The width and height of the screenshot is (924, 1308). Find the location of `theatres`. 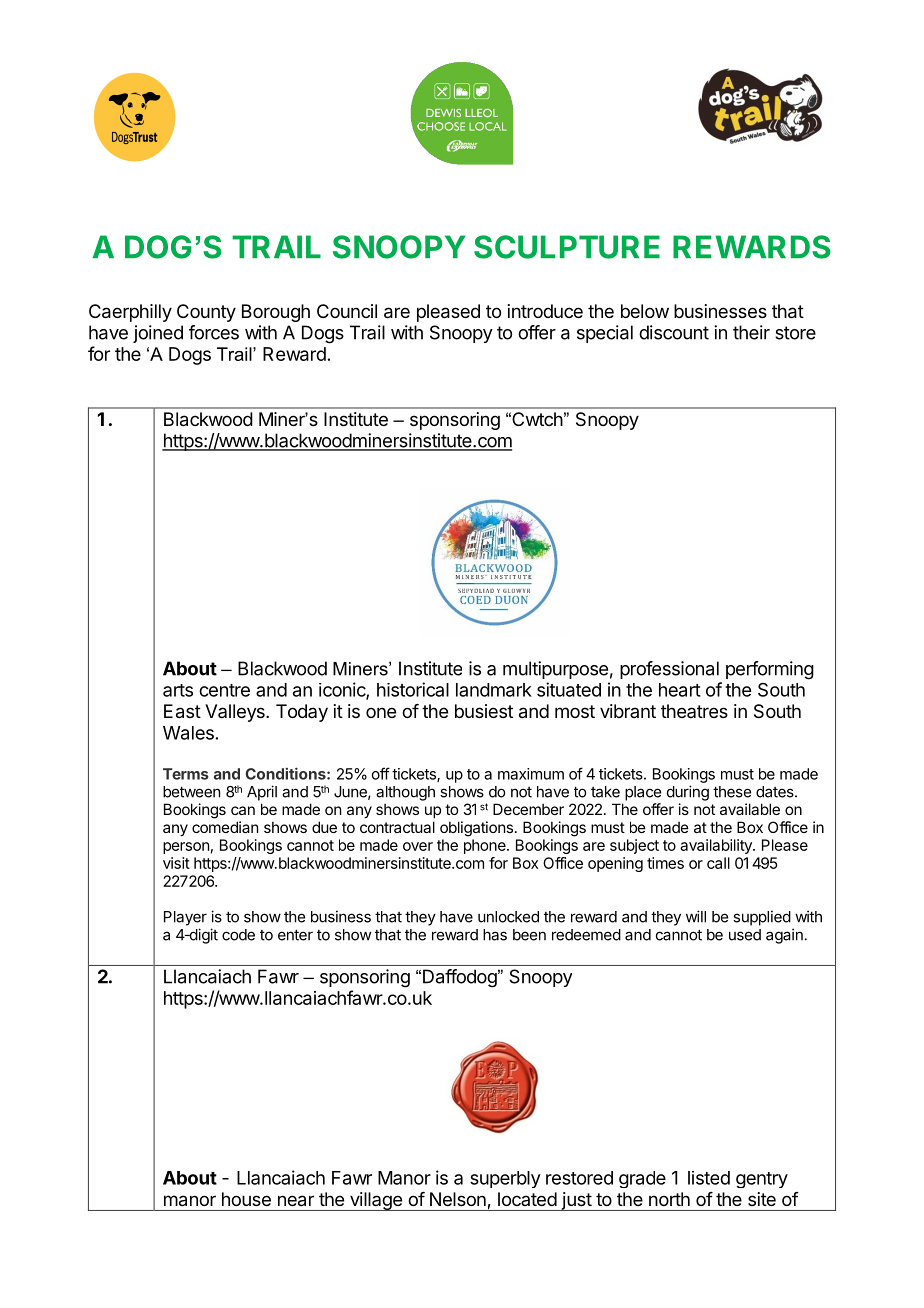

theatres is located at coordinates (694, 711).
